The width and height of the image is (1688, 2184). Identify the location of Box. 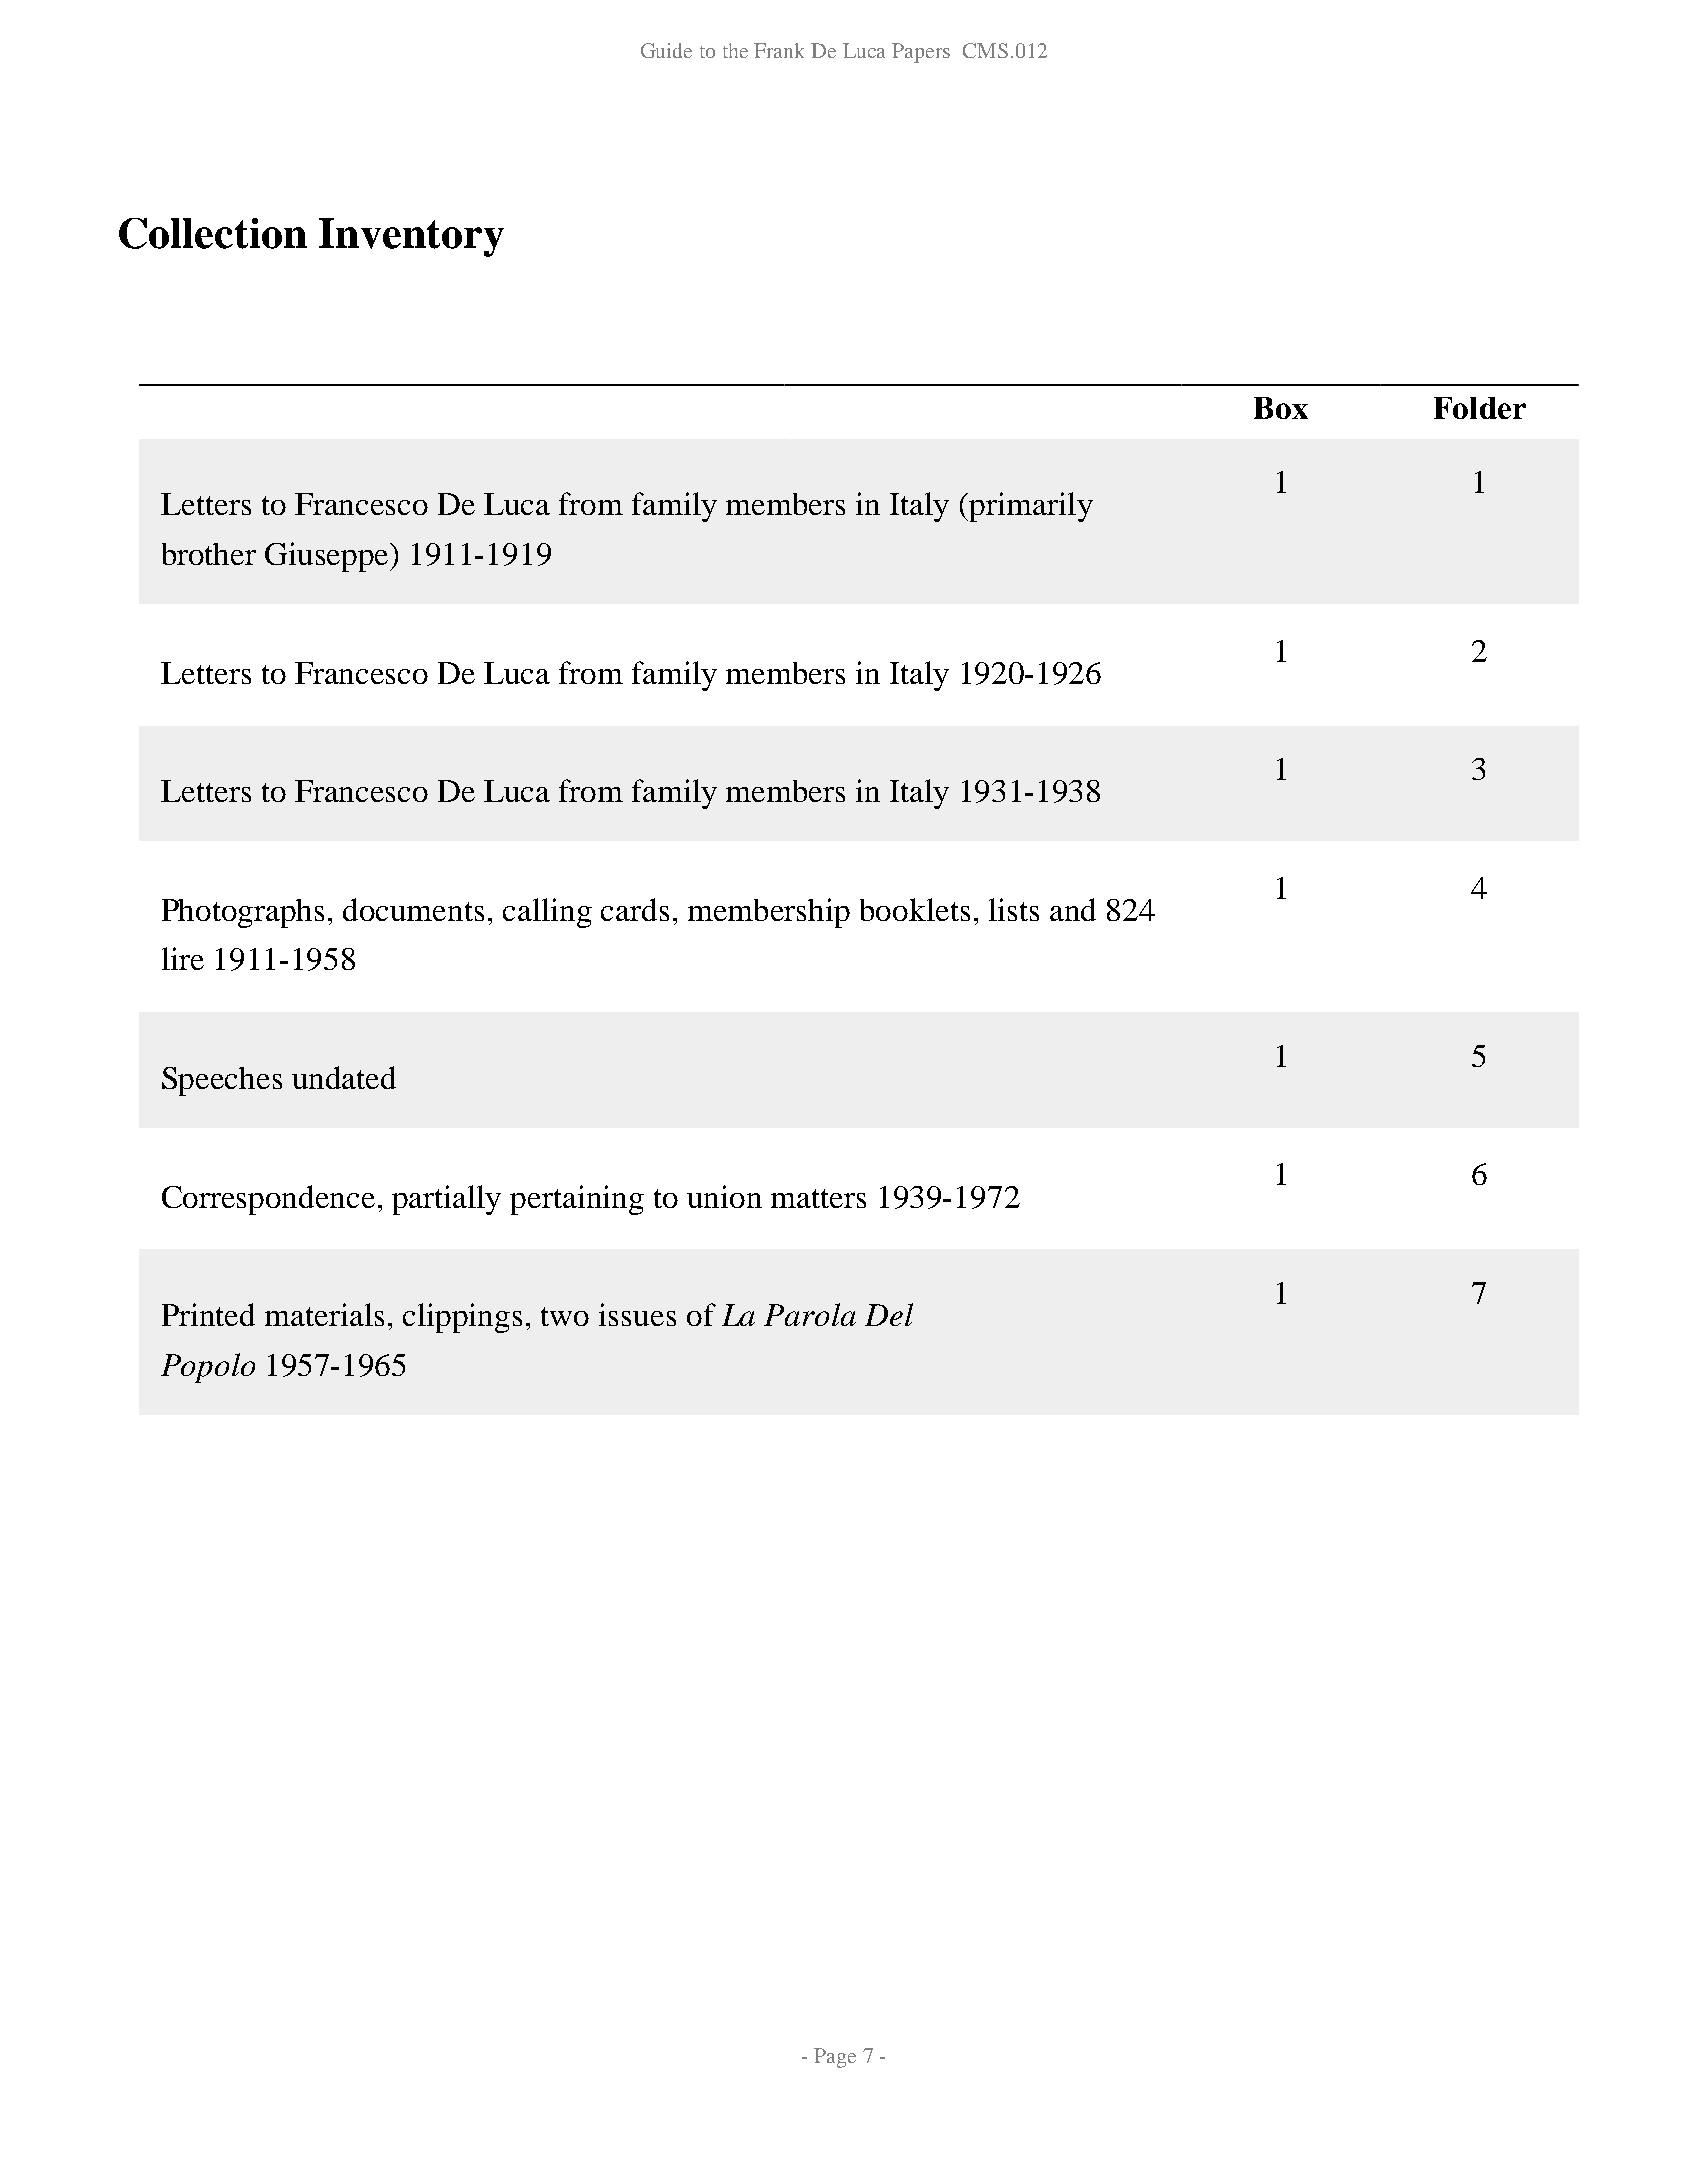
(1281, 408).
